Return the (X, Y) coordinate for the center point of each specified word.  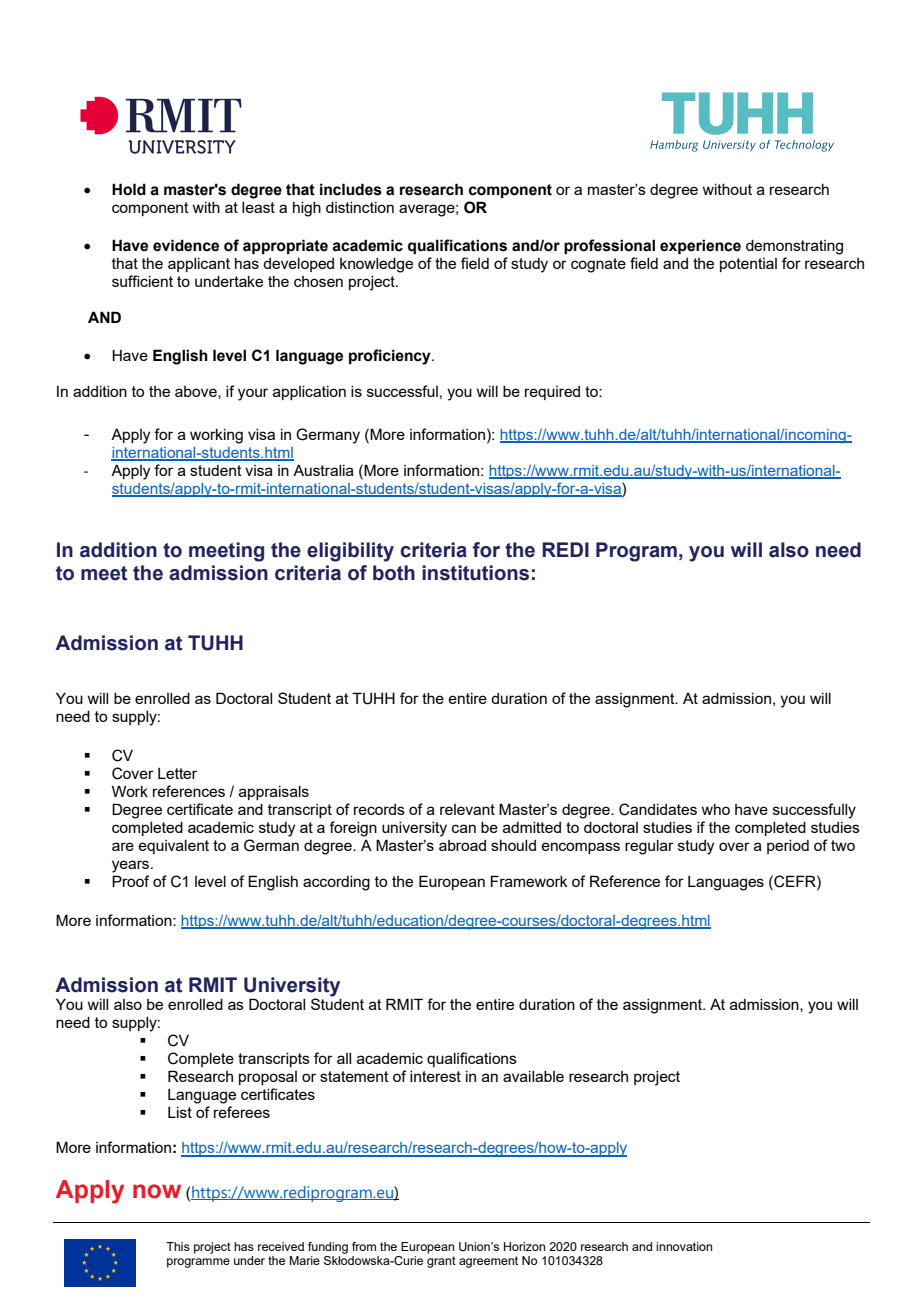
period (788, 847)
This (178, 1246)
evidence (186, 245)
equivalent (173, 847)
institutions (475, 573)
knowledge (376, 265)
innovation (684, 1246)
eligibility (350, 552)
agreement (488, 1262)
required (552, 393)
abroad (462, 845)
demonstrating (794, 247)
